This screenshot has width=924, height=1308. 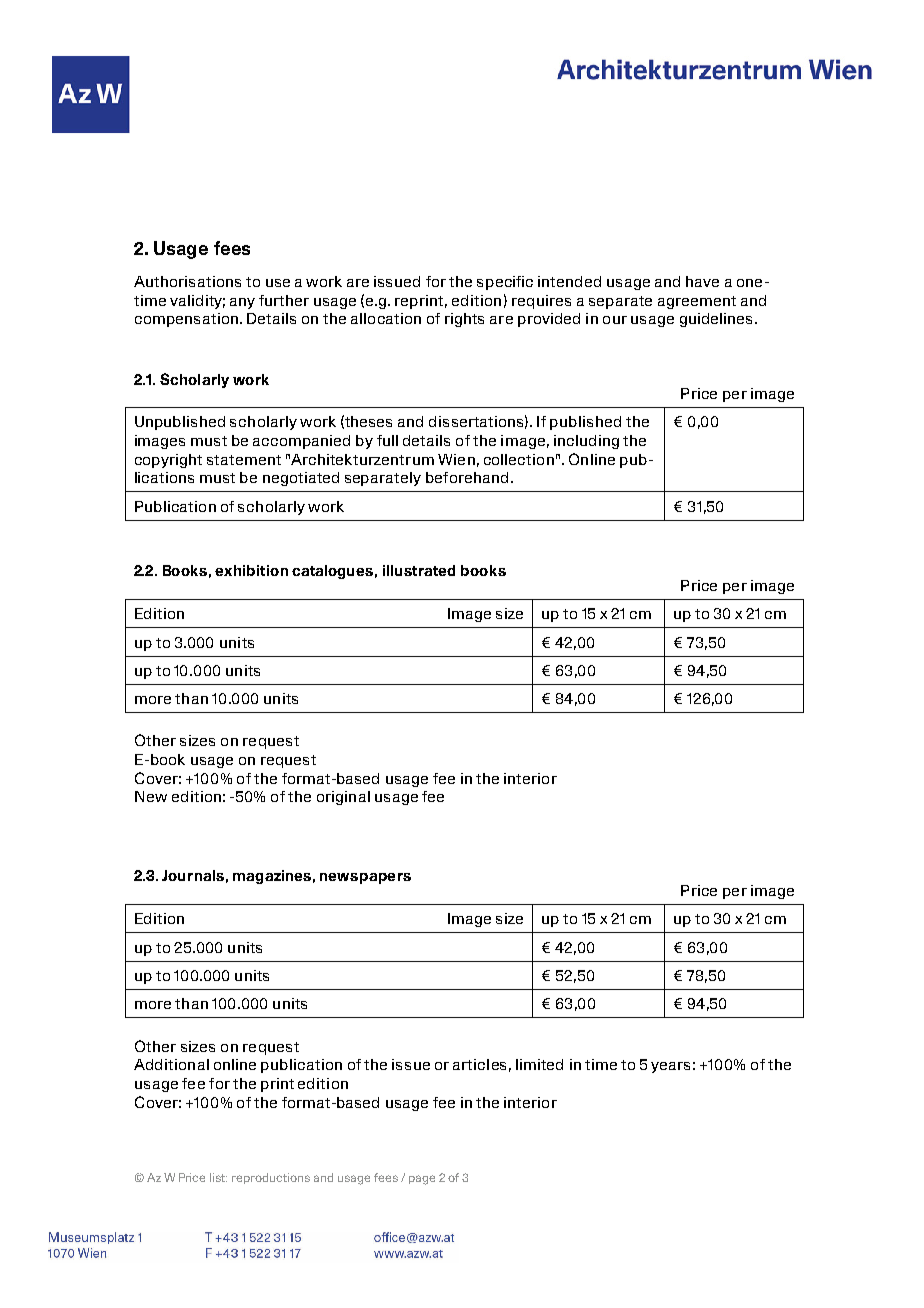 What do you see at coordinates (218, 1177) in the screenshot?
I see `list` at bounding box center [218, 1177].
